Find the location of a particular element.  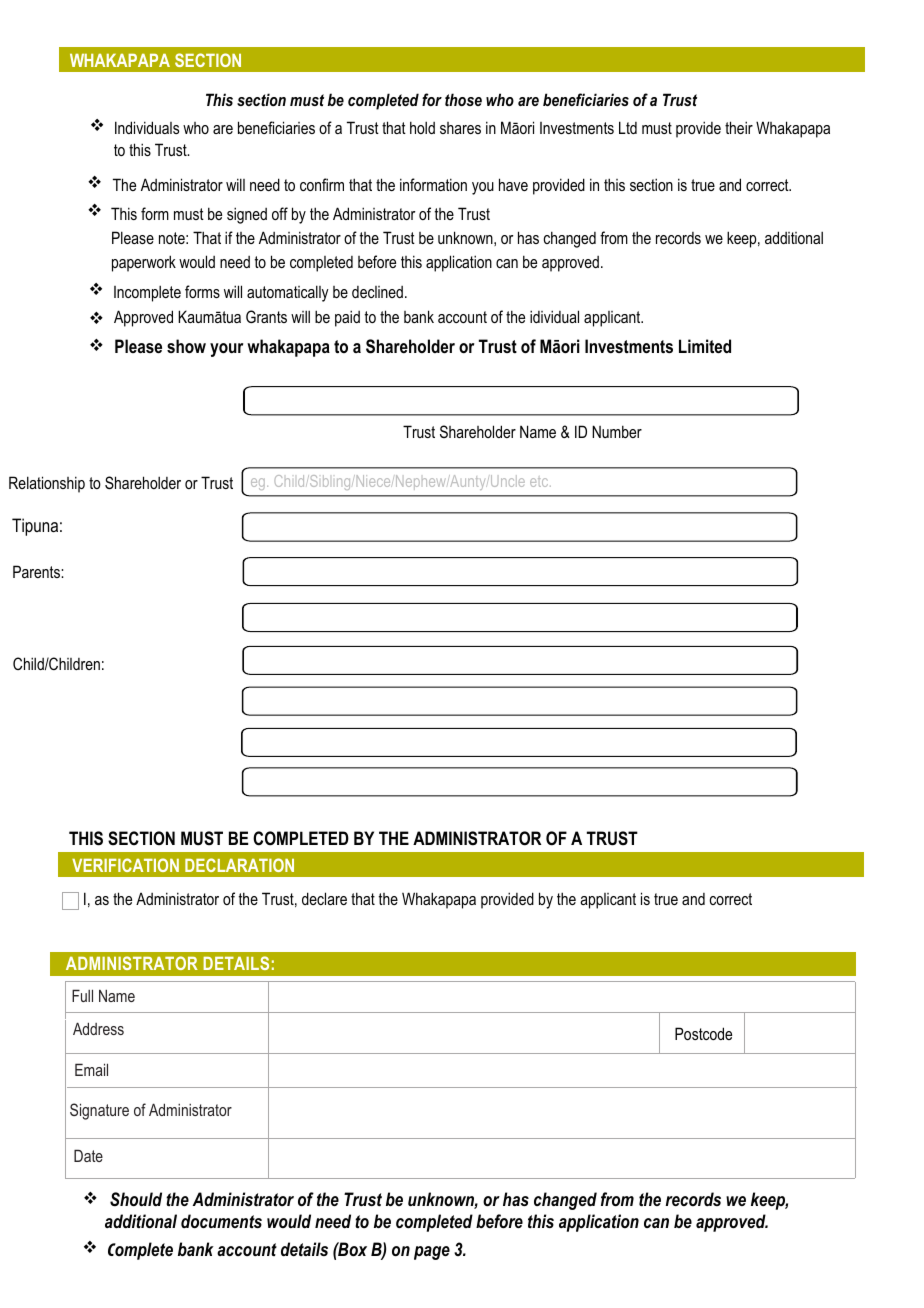

shares is located at coordinates (460, 128).
